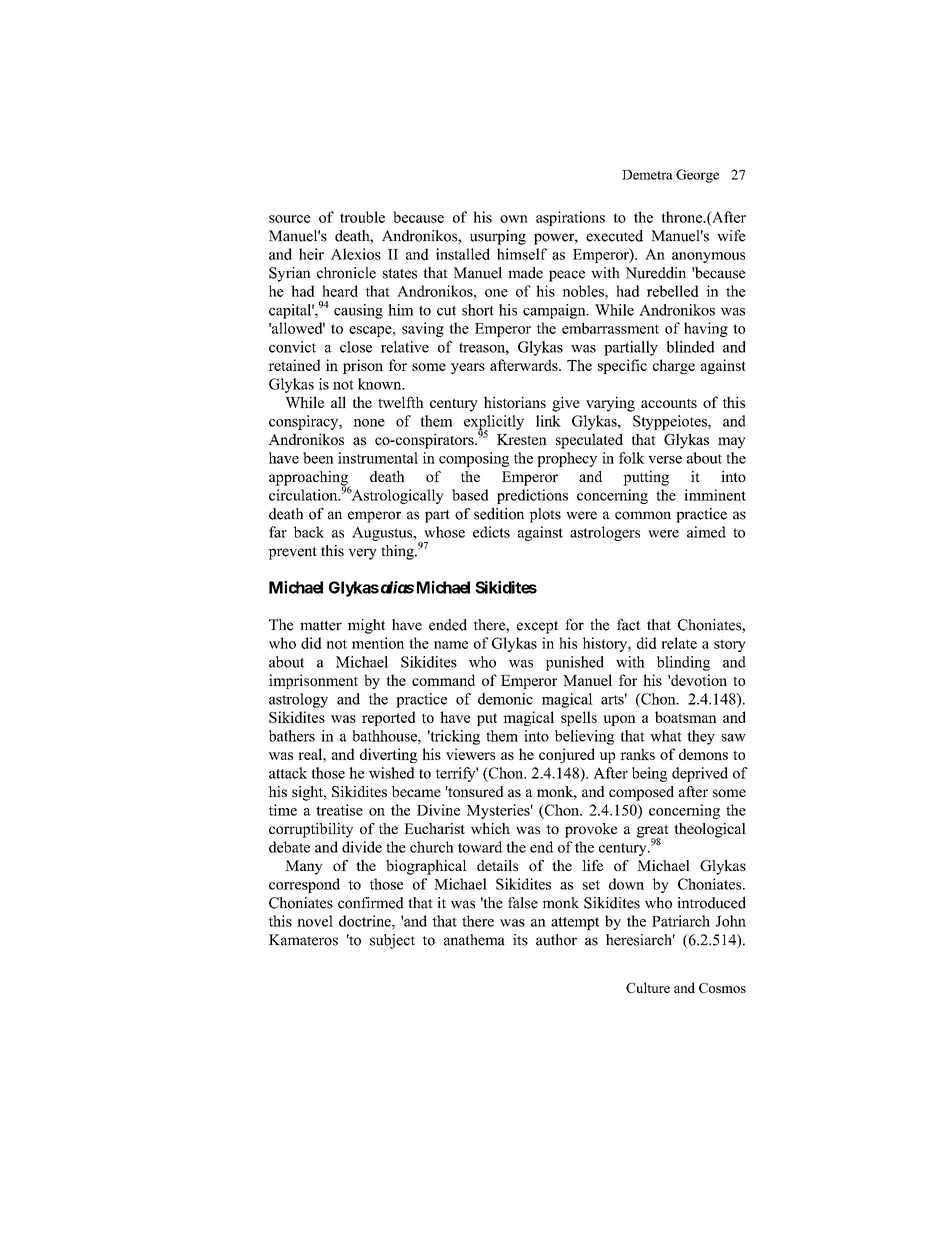  Describe the element at coordinates (318, 458) in the image. I see `been` at that location.
